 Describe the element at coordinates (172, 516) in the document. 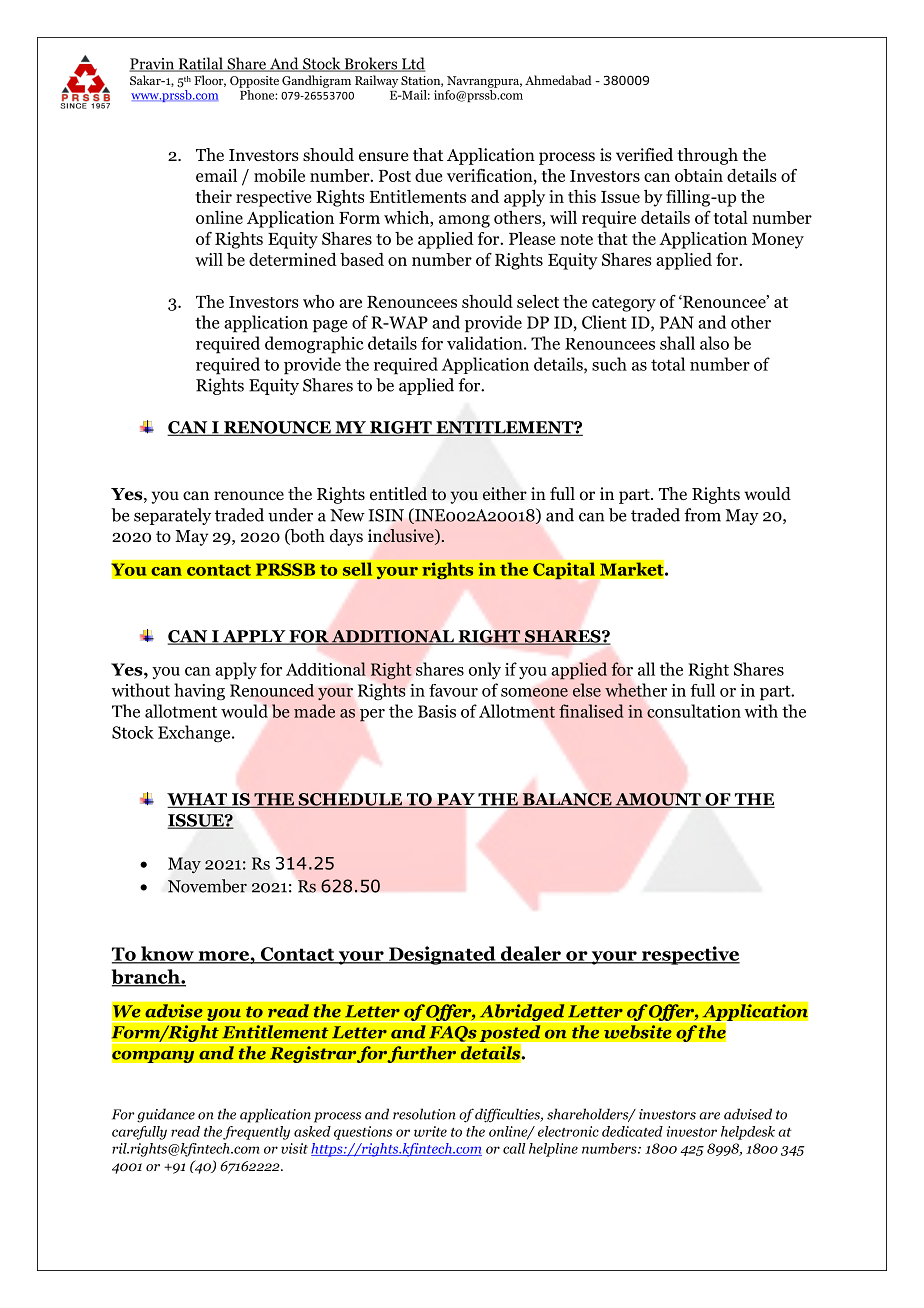

I see `separately` at that location.
